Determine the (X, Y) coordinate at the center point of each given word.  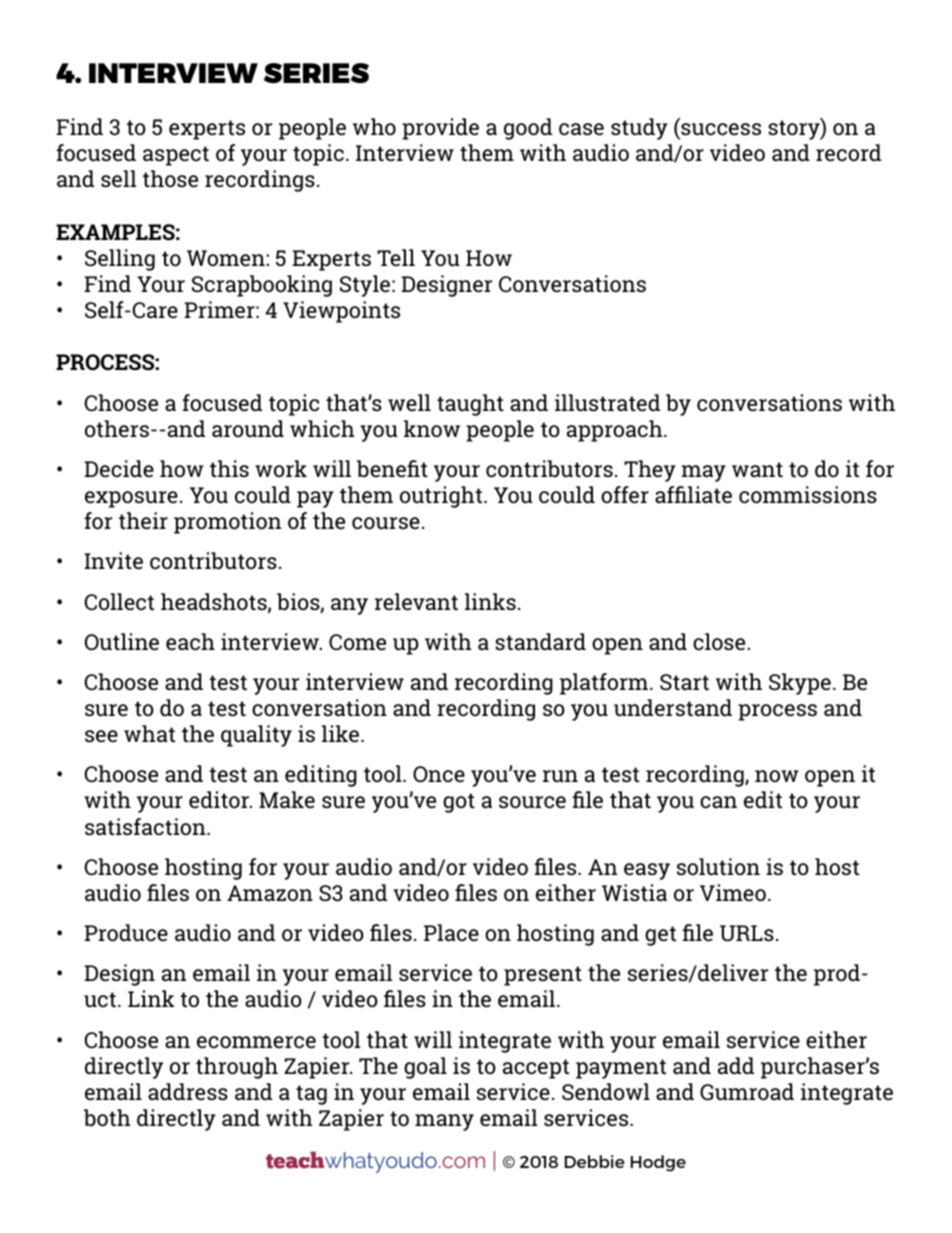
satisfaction (146, 827)
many (444, 1122)
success (721, 129)
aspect (176, 156)
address (188, 1092)
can (718, 802)
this (229, 468)
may (703, 473)
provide (440, 129)
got (459, 803)
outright (442, 497)
